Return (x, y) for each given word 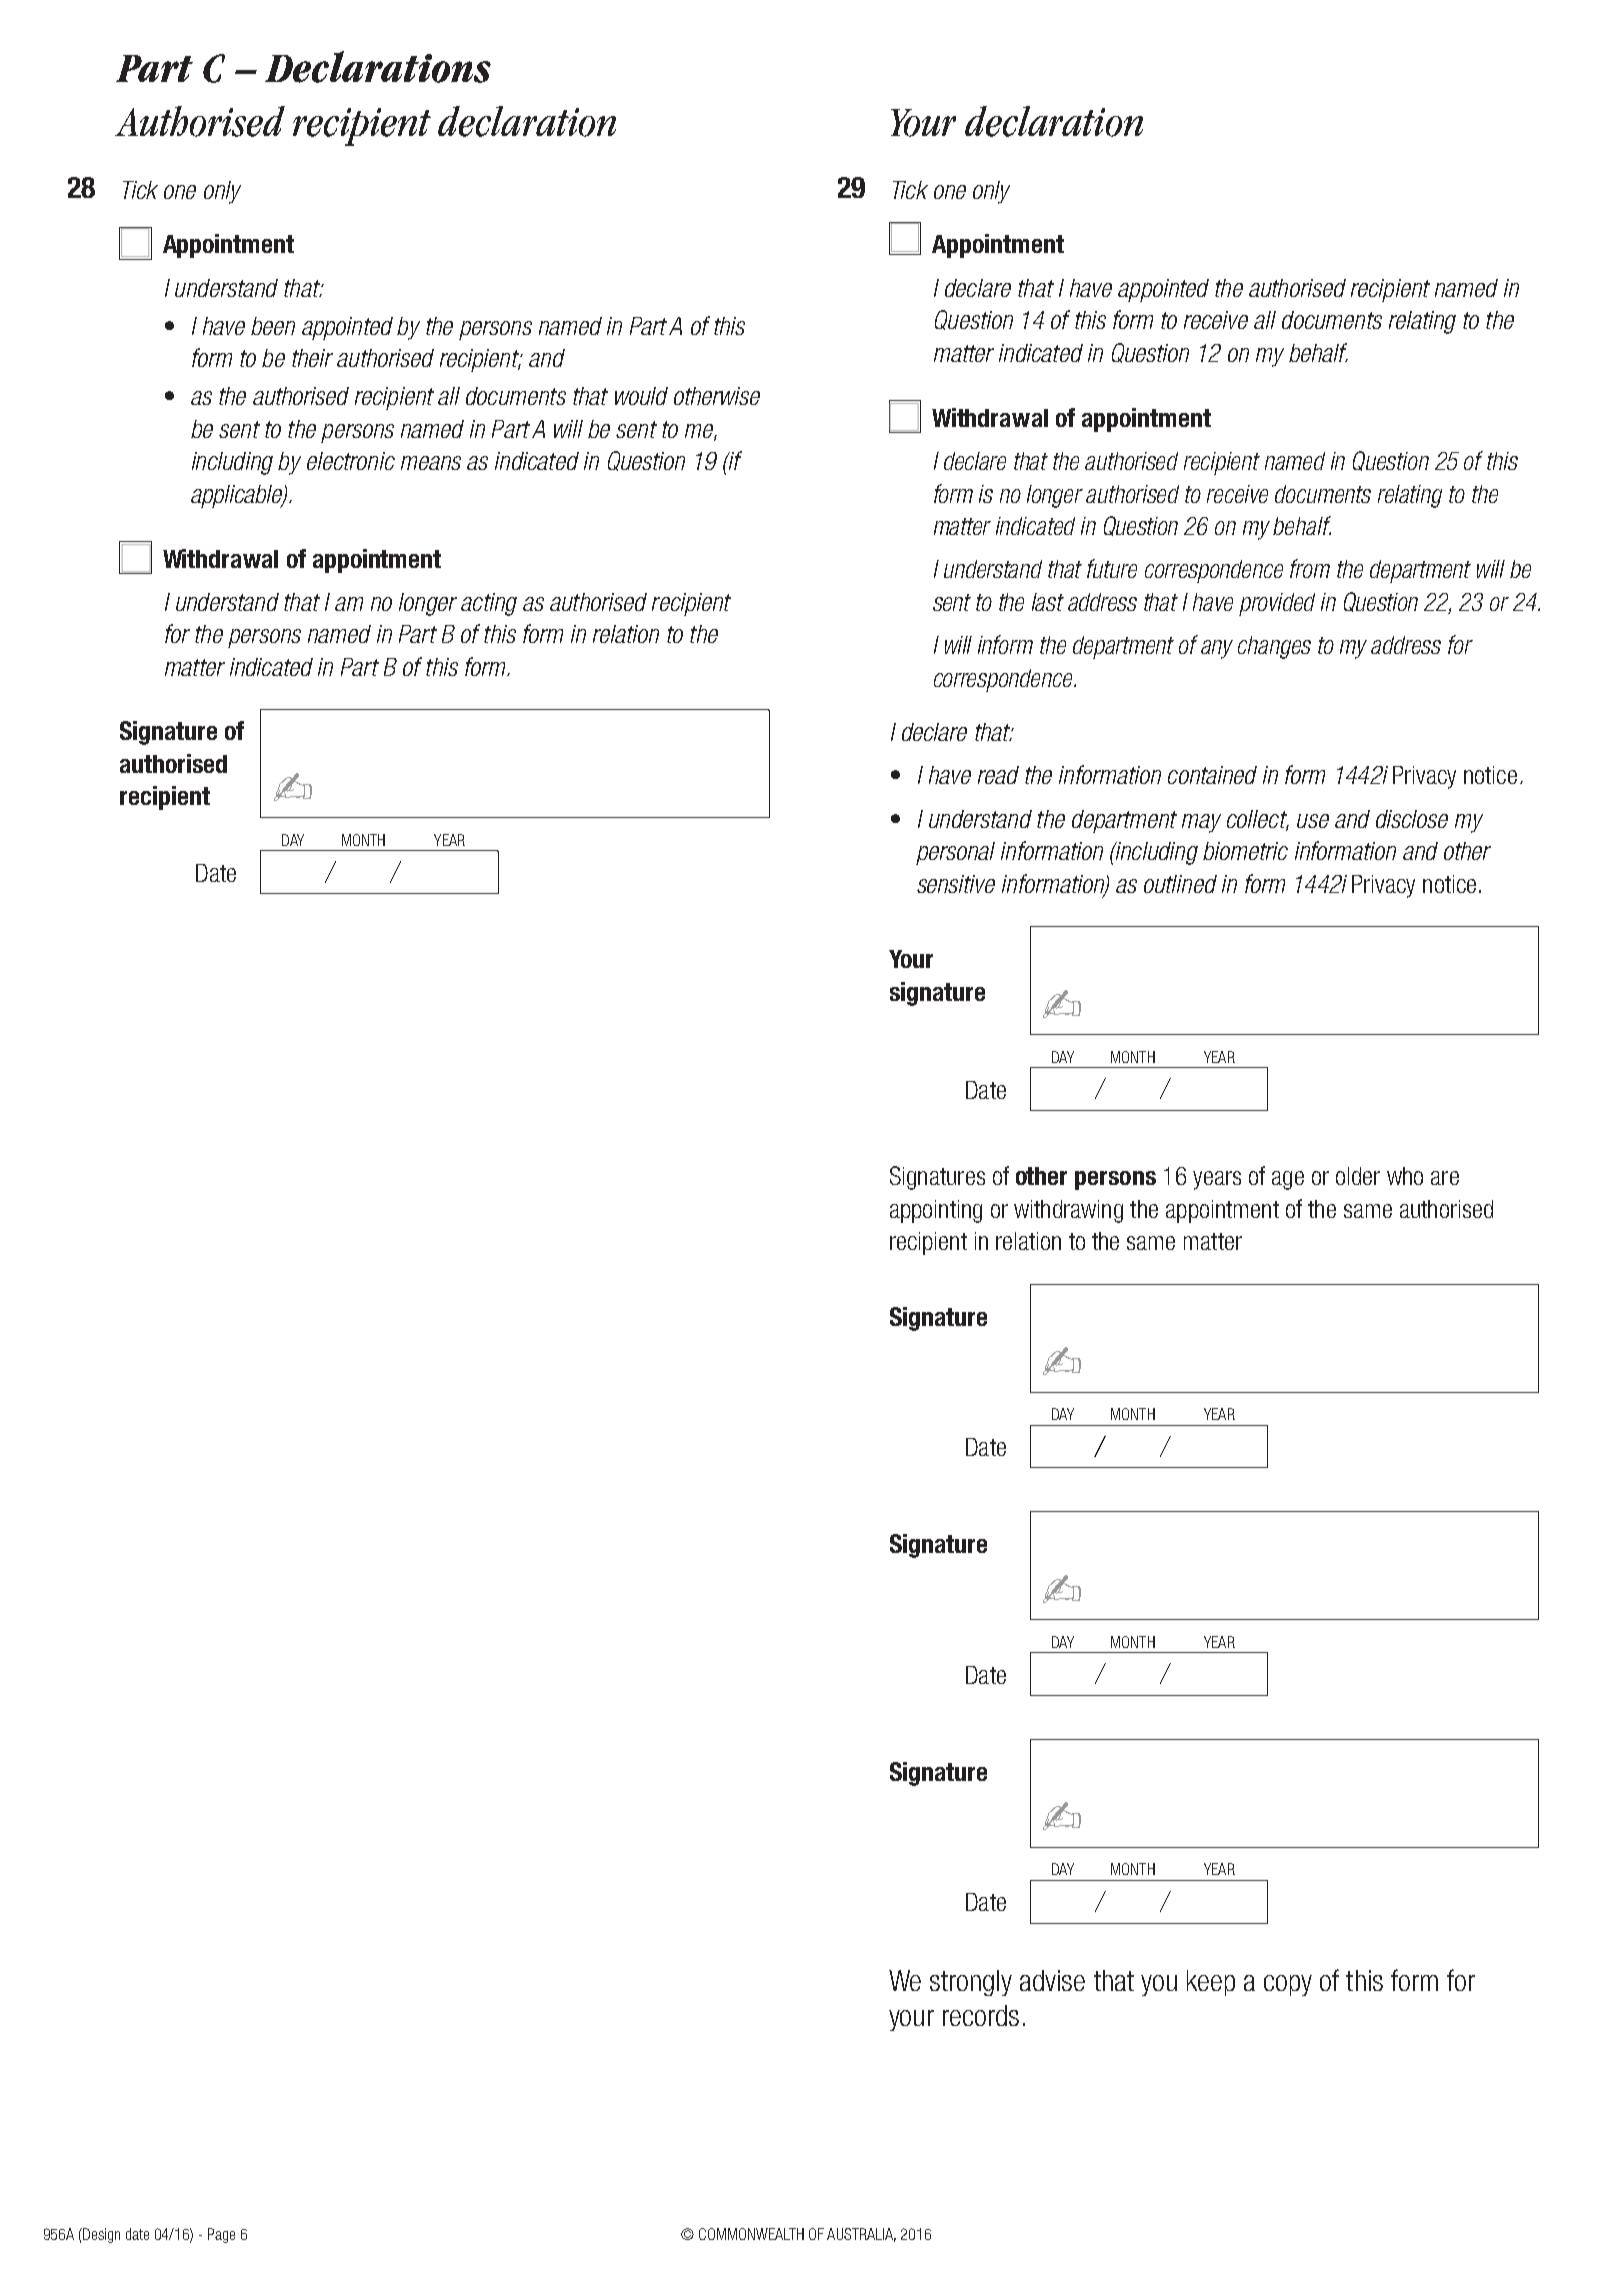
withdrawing (1068, 1211)
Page (221, 2235)
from (1310, 568)
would (641, 396)
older (1358, 1176)
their (312, 358)
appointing (936, 1211)
